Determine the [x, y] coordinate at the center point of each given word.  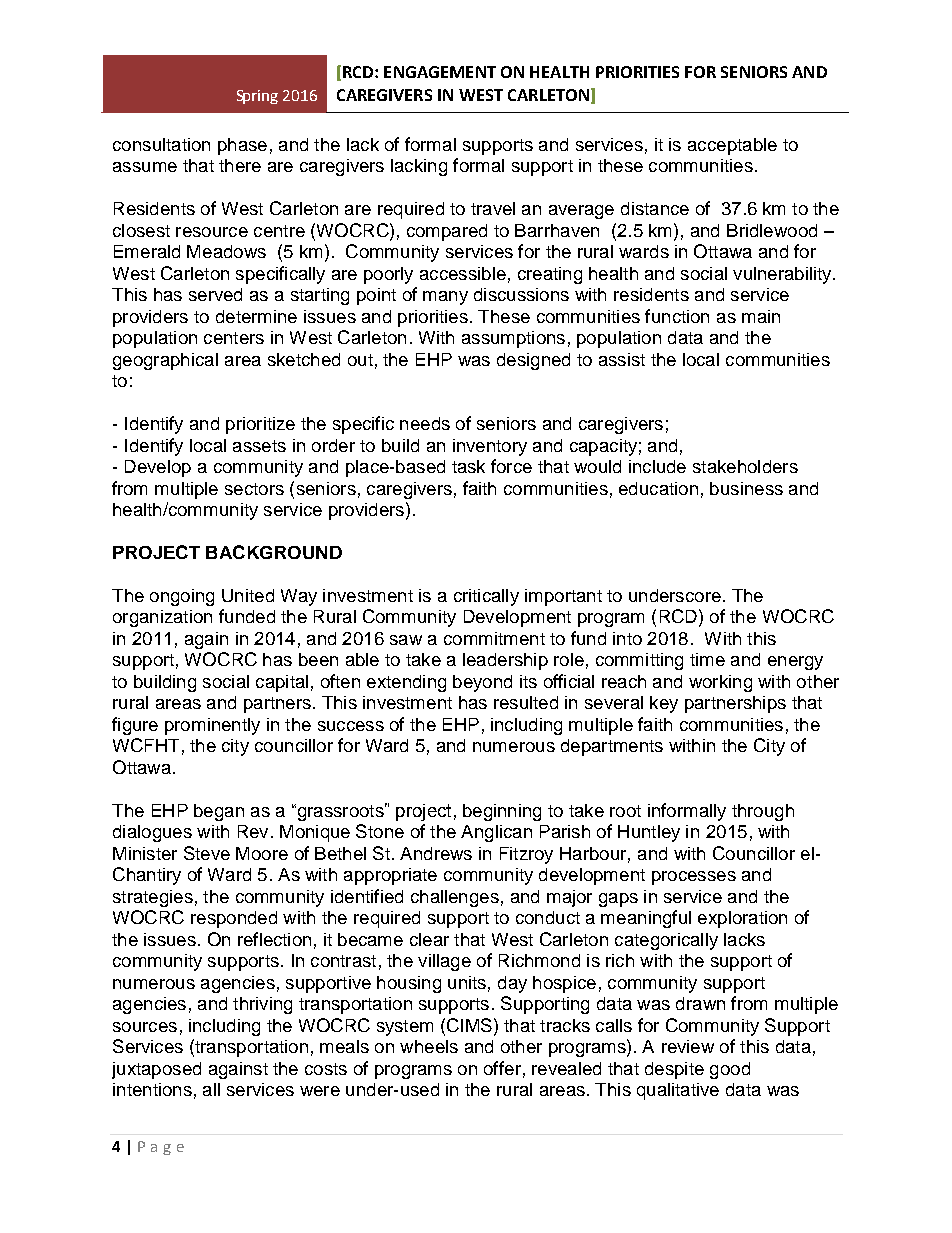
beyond [482, 683]
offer [502, 1068]
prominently [212, 726]
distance [655, 208]
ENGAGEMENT [440, 72]
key [664, 704]
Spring [257, 97]
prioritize [260, 425]
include [657, 466]
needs [425, 423]
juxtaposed [156, 1070]
